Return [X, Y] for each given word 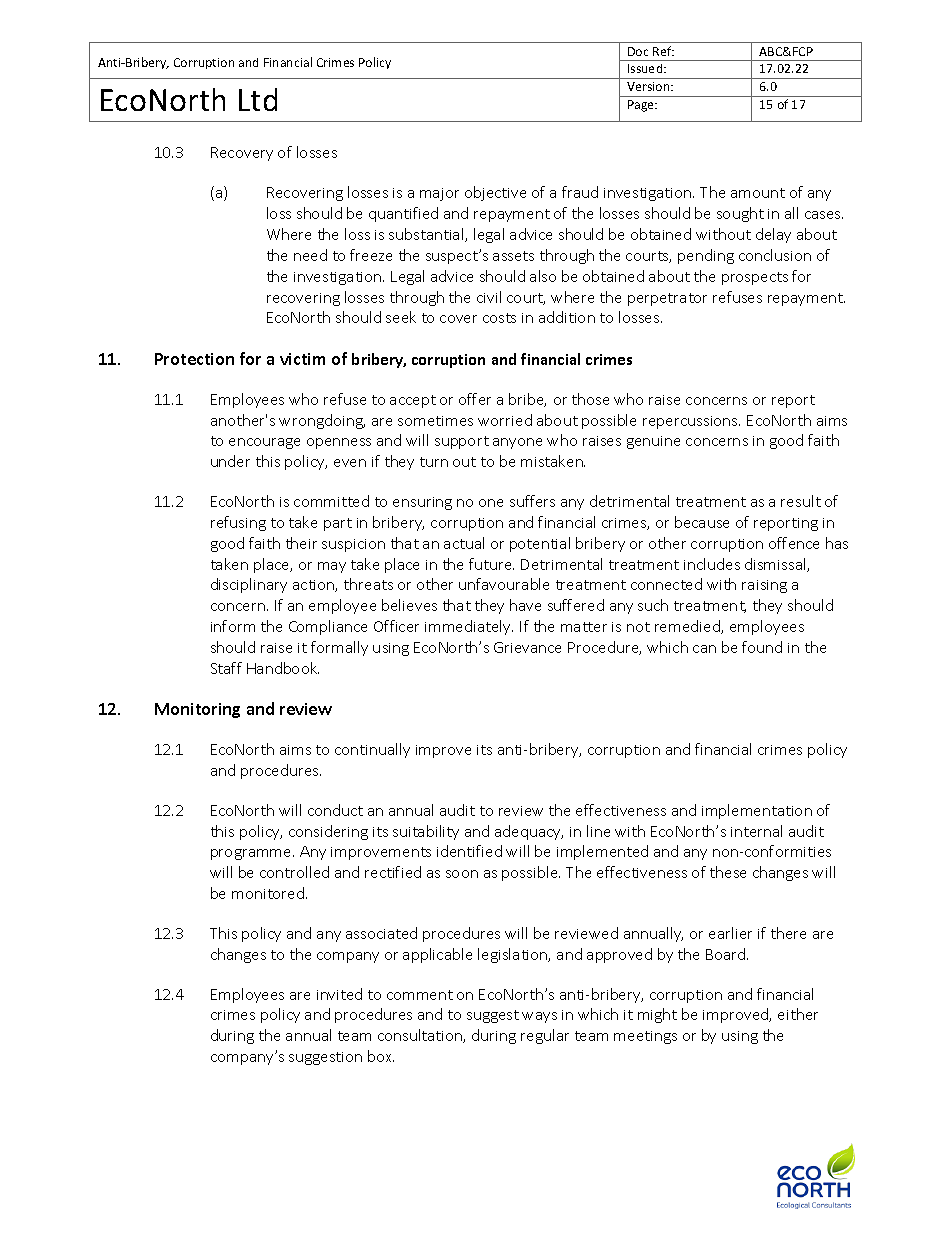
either [798, 1014]
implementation [757, 811]
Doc [638, 51]
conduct [335, 810]
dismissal [776, 565]
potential [540, 544]
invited [339, 994]
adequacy [529, 832]
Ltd [258, 99]
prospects [755, 278]
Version [649, 86]
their [301, 543]
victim [302, 359]
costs [499, 318]
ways [539, 1017]
